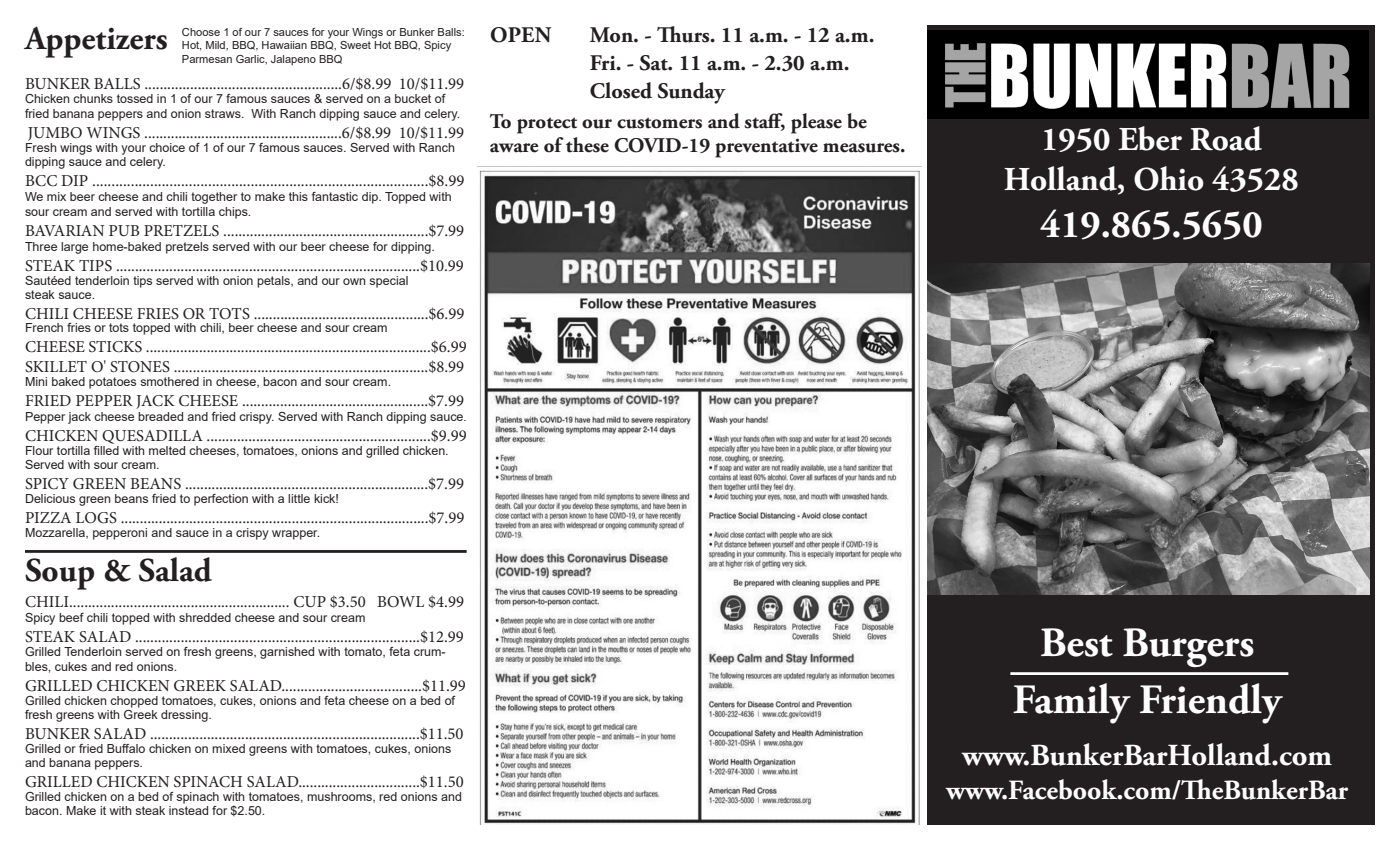  I want to click on Parmesan, so click(207, 59).
